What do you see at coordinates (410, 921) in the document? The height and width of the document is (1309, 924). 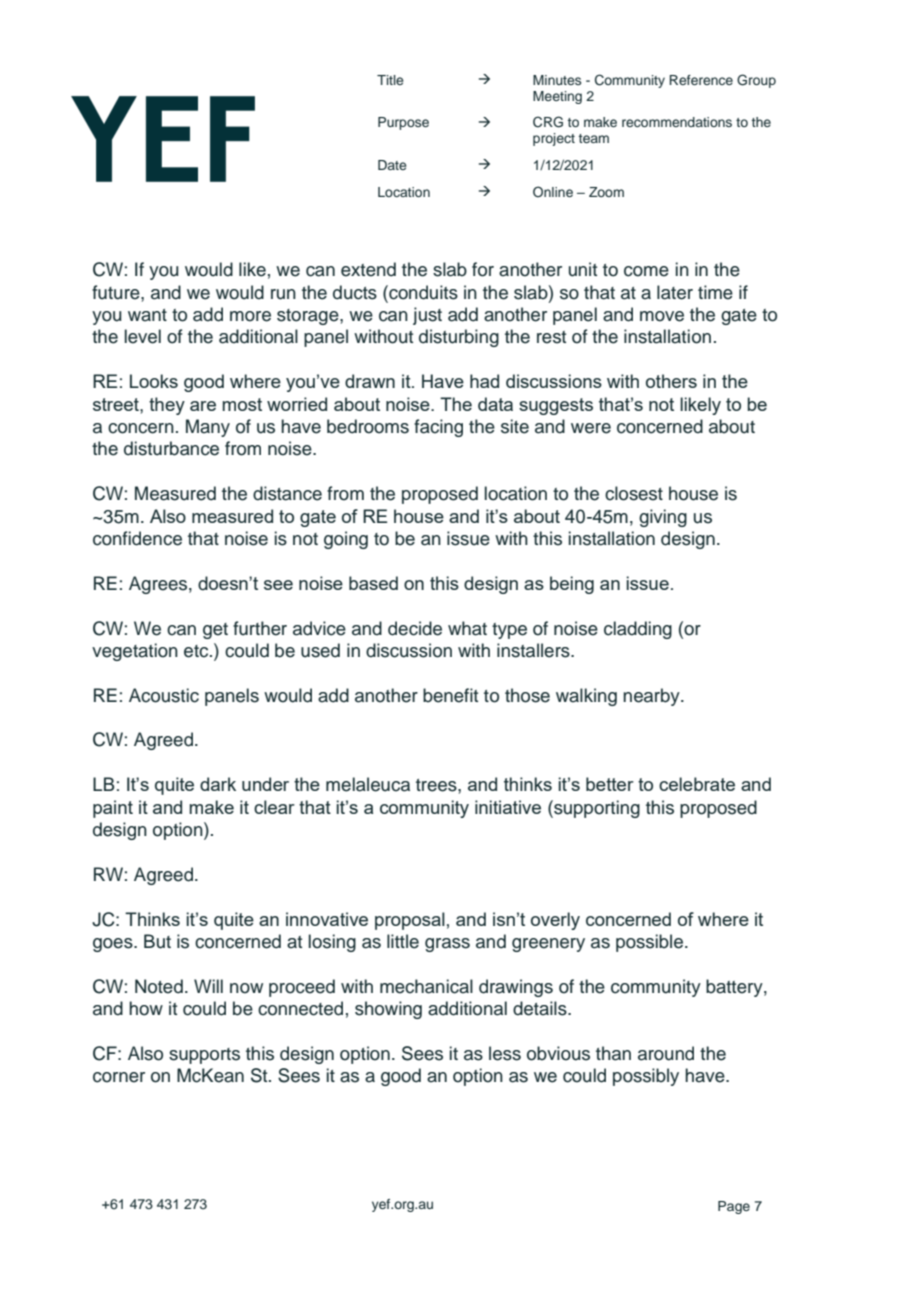 I see `proposal` at bounding box center [410, 921].
